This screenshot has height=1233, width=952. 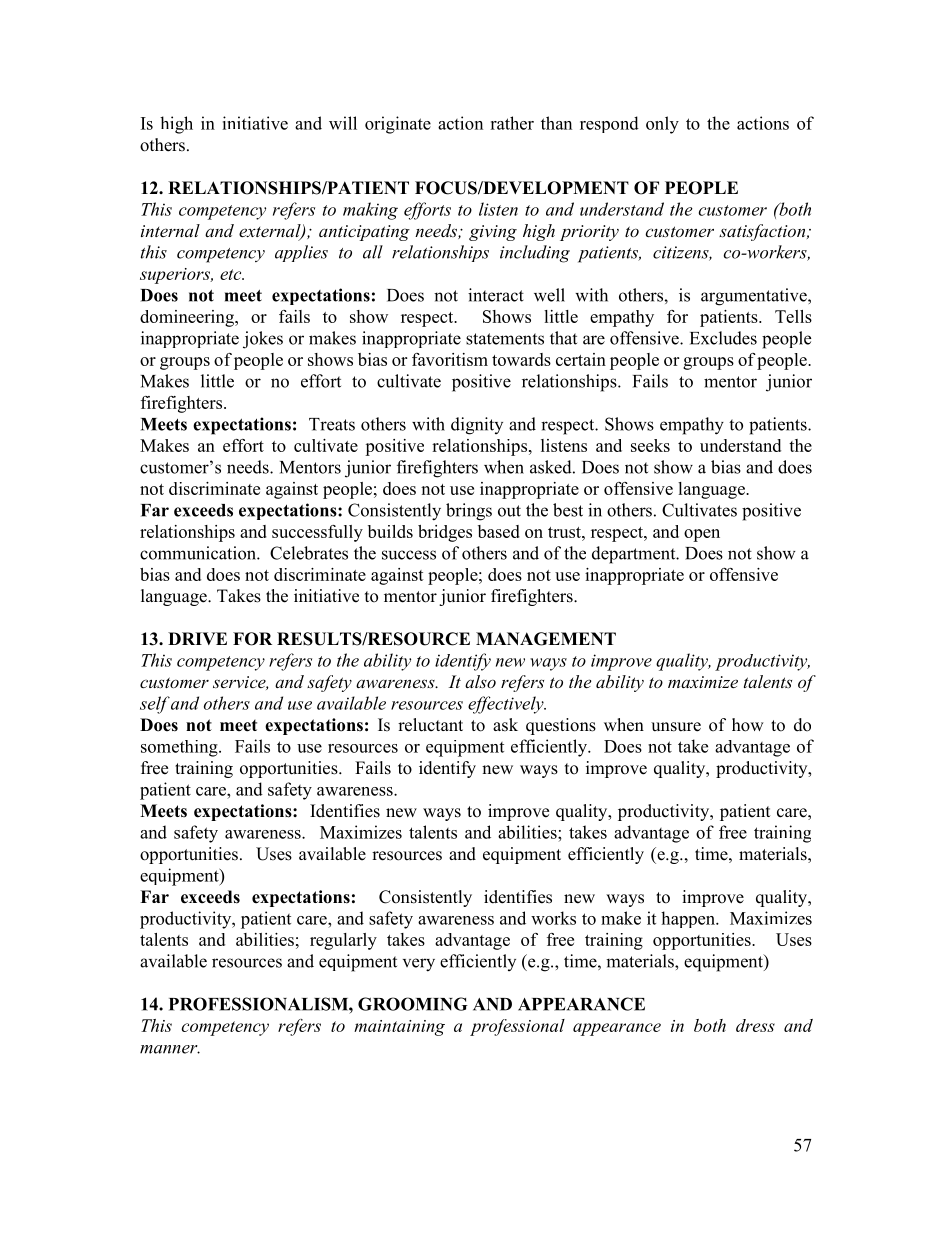 I want to click on brings, so click(x=469, y=512).
